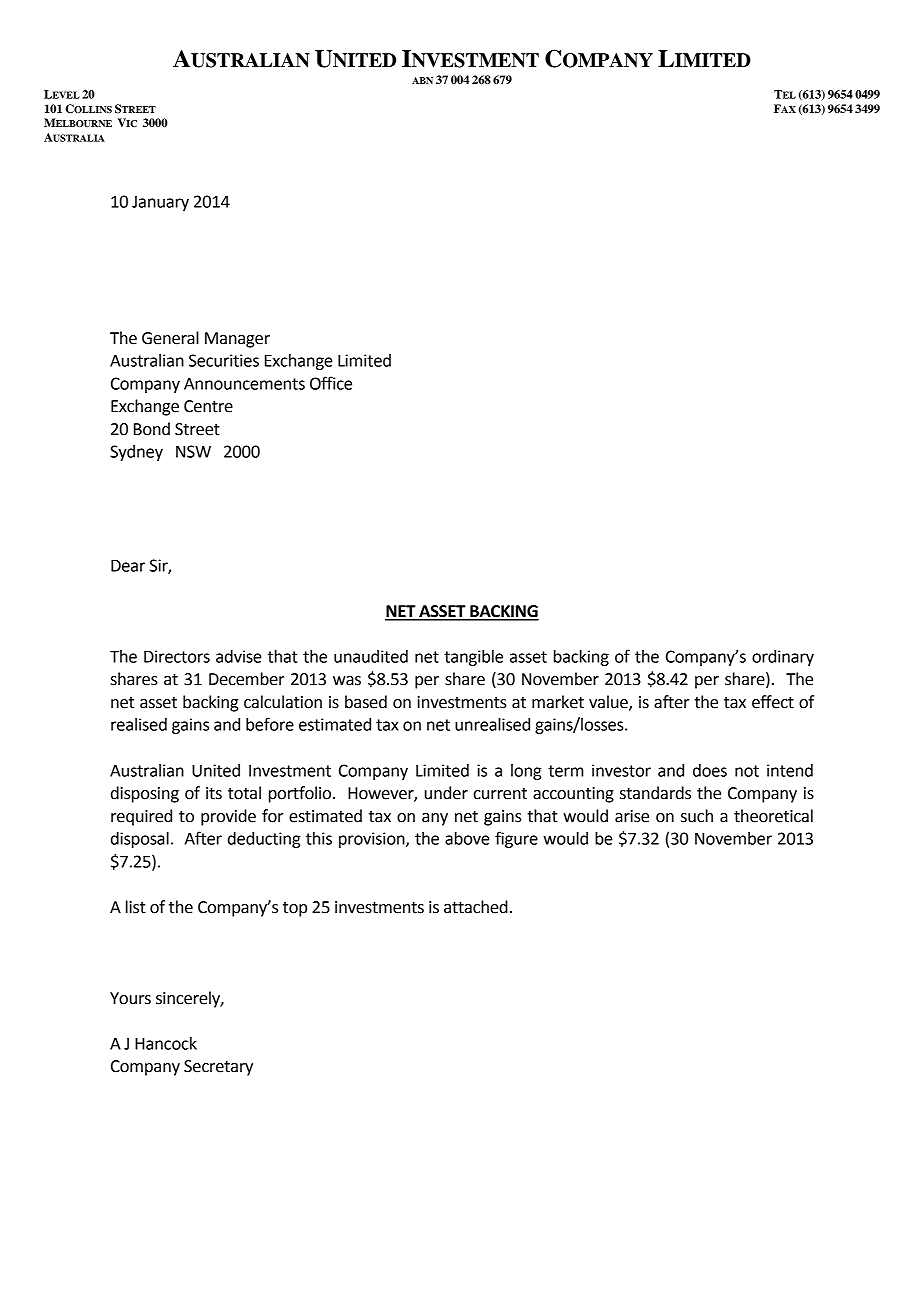 The image size is (924, 1308). I want to click on January, so click(160, 203).
